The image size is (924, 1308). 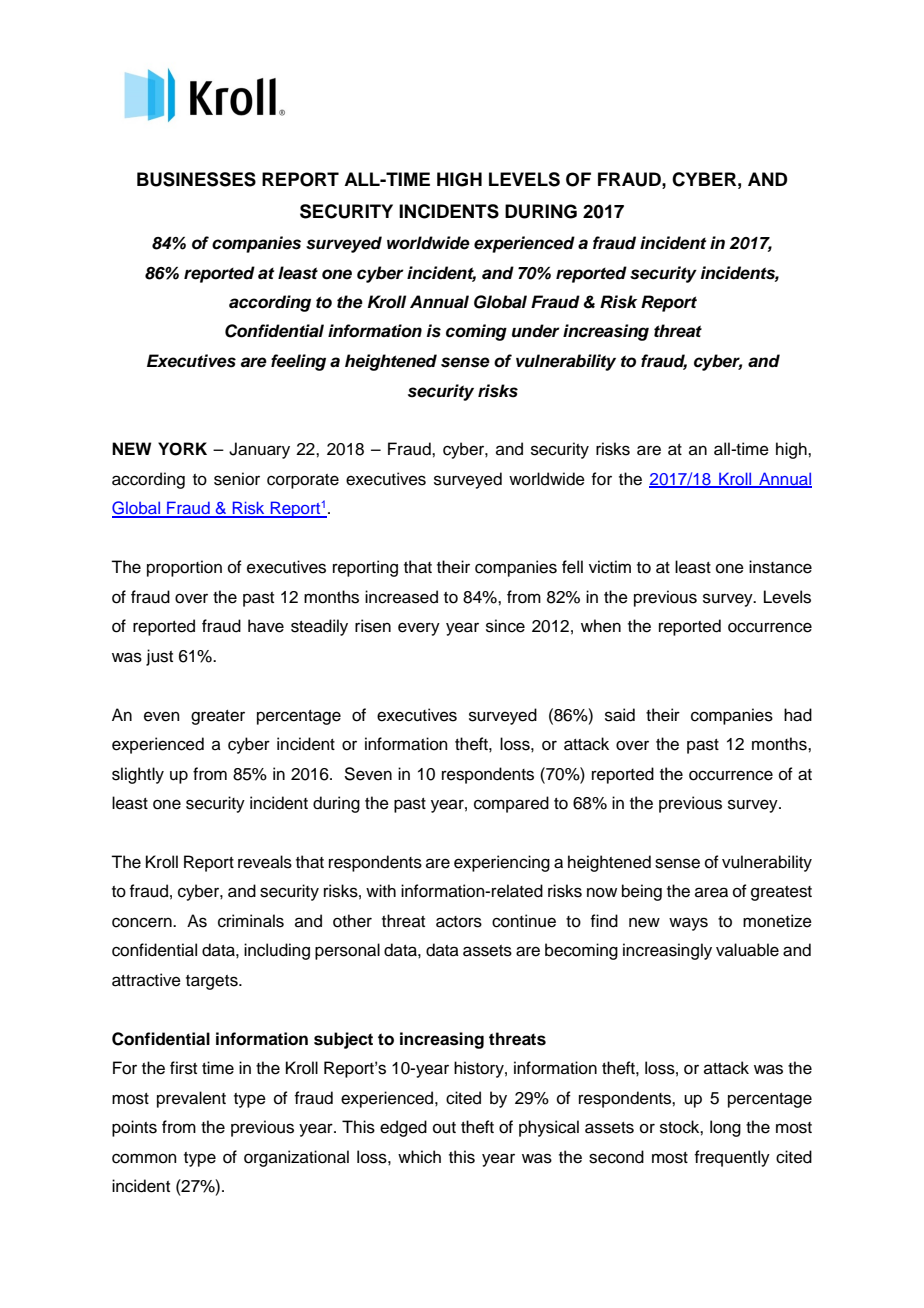 I want to click on BUSINESSES, so click(x=196, y=179).
